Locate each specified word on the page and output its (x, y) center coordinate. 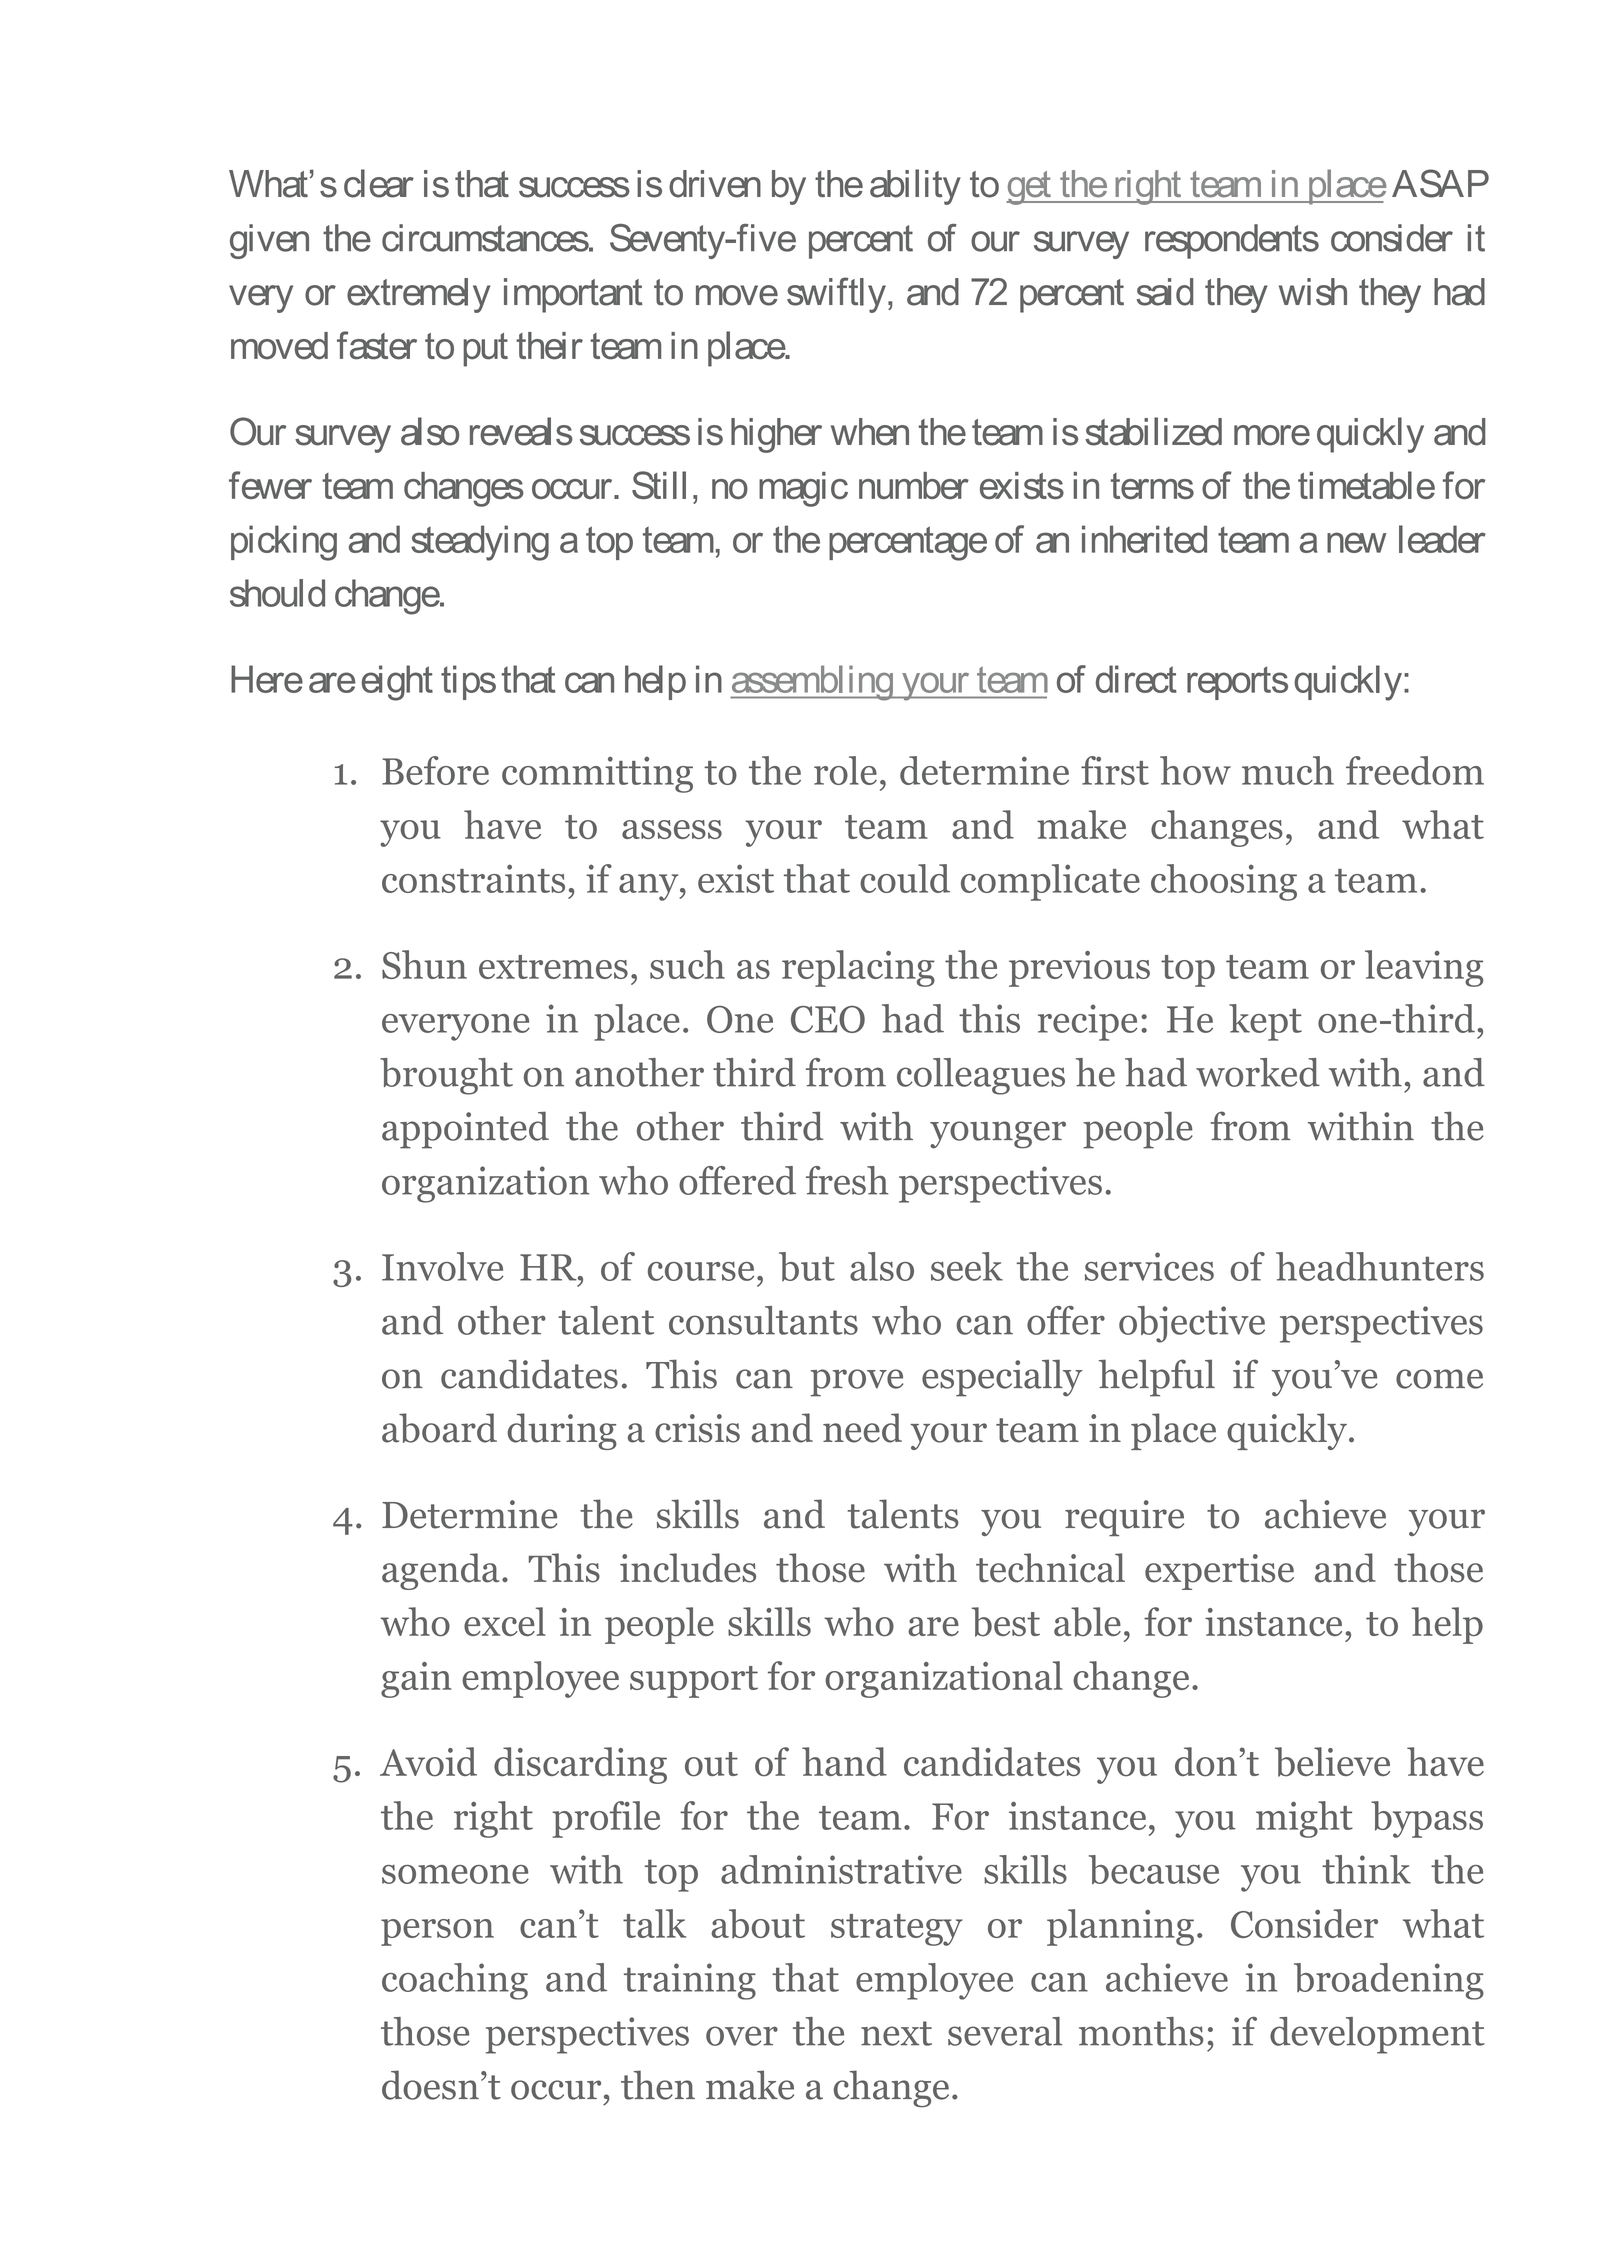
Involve (443, 1266)
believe (1332, 1762)
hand (844, 1761)
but (807, 1266)
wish (1313, 292)
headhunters (1380, 1266)
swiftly (836, 295)
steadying (480, 543)
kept (1265, 1022)
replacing (858, 968)
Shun (424, 964)
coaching (455, 1981)
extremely (418, 295)
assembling (812, 683)
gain (416, 1680)
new (1356, 542)
